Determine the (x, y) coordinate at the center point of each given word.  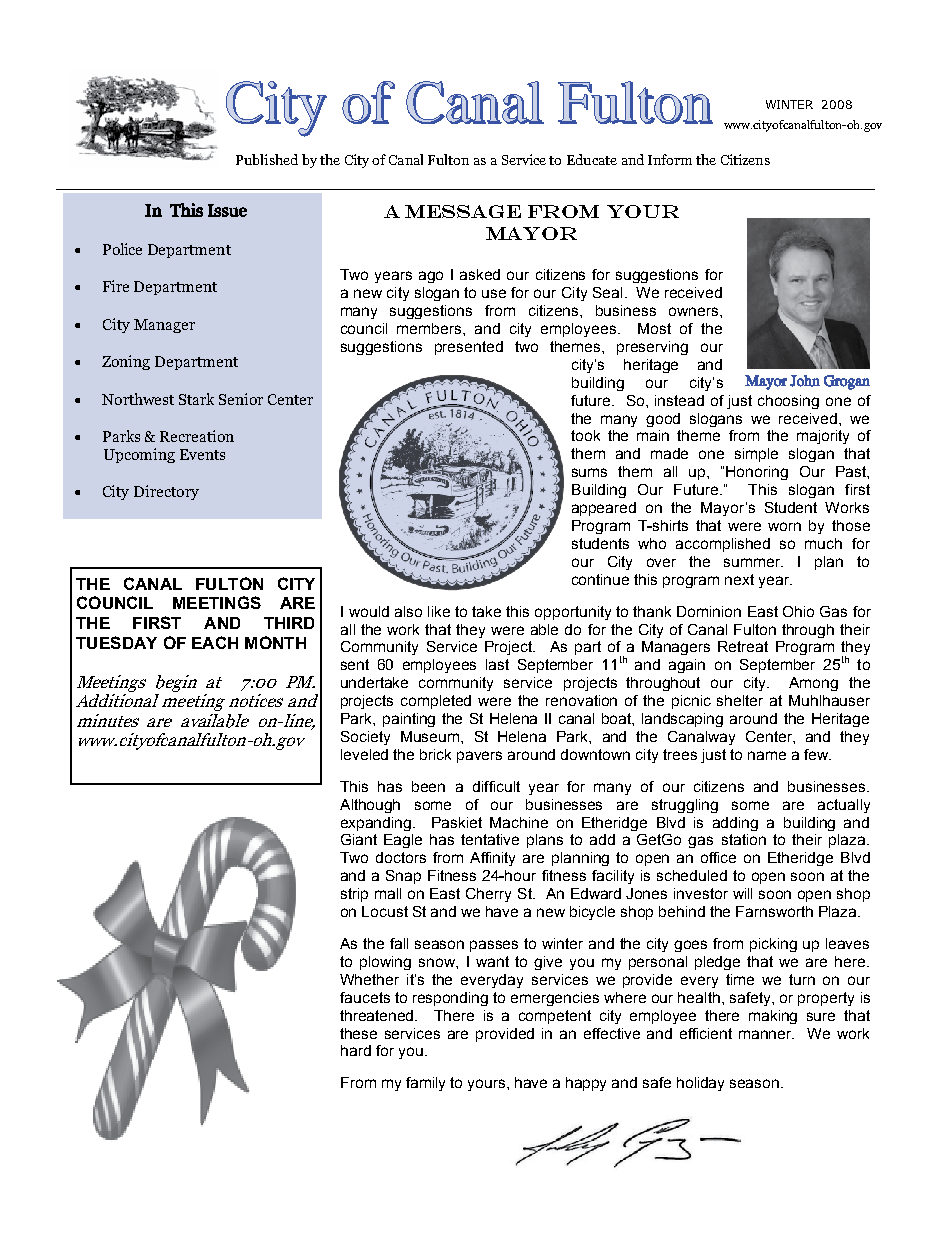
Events (202, 454)
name (767, 755)
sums (589, 472)
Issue (227, 210)
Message (463, 211)
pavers (479, 757)
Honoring (757, 473)
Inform (670, 159)
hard (356, 1050)
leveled (364, 754)
